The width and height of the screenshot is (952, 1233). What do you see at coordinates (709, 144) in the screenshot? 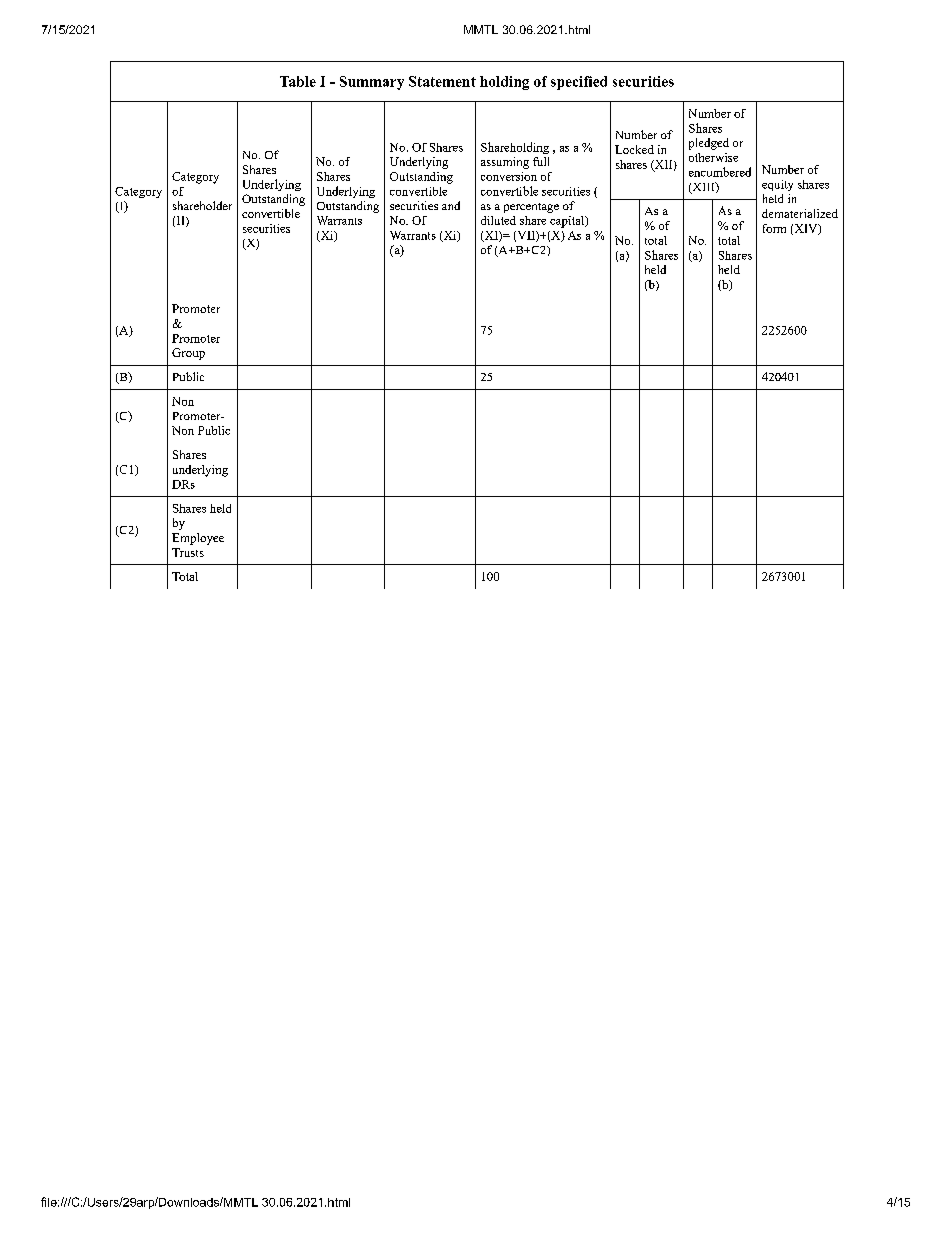
I see `pledged` at bounding box center [709, 144].
